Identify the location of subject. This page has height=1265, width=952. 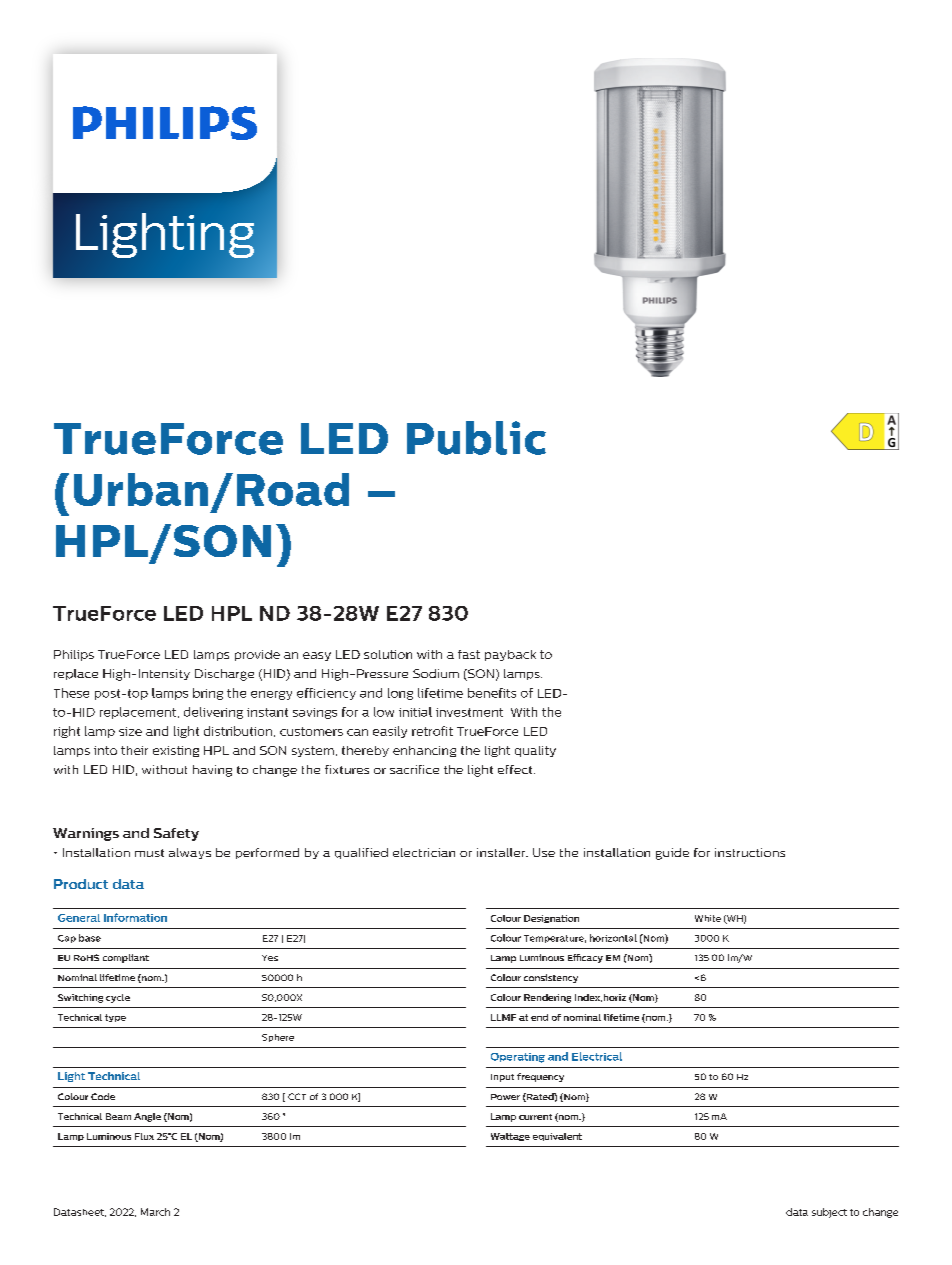
(829, 1213).
